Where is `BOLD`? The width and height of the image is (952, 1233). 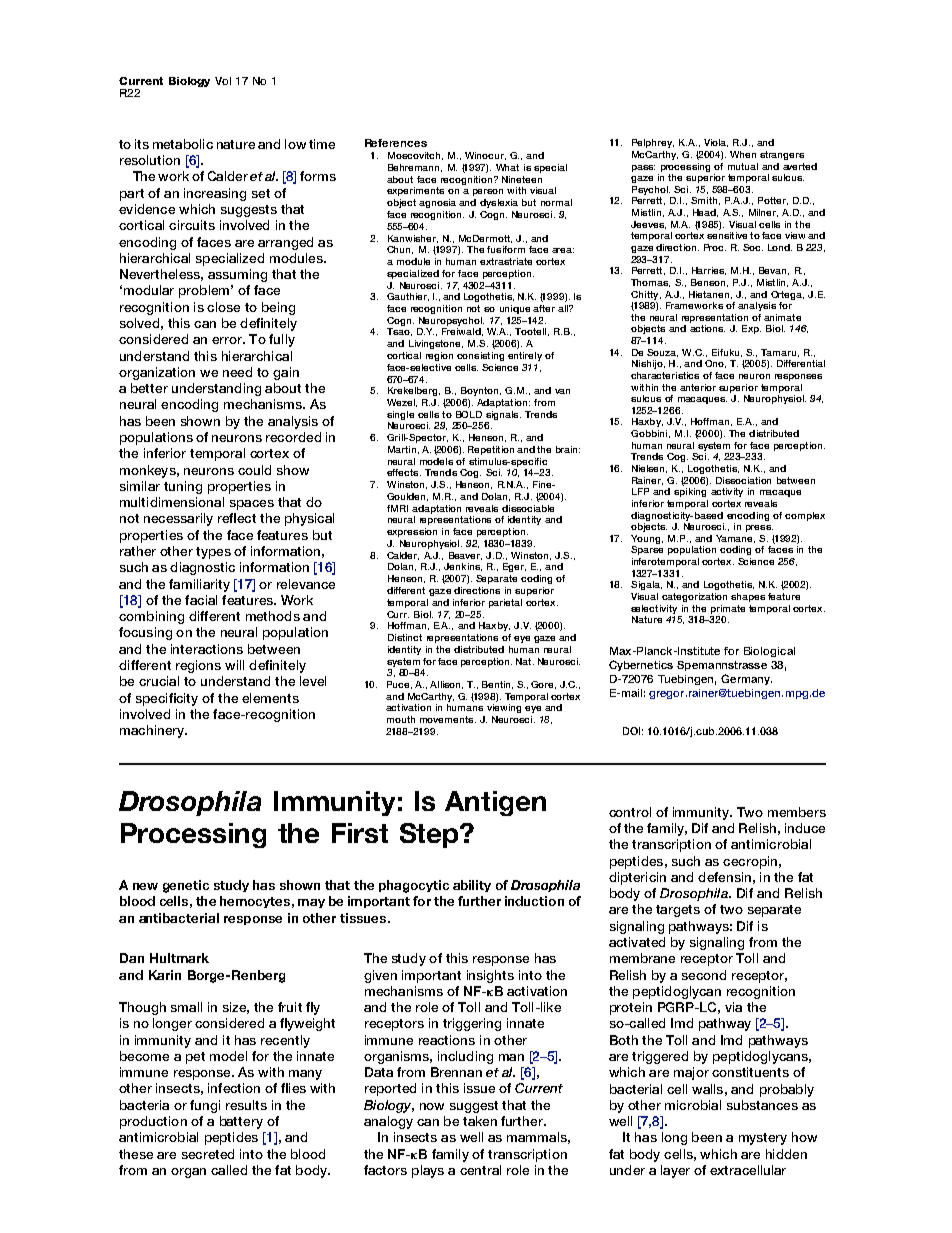
BOLD is located at coordinates (469, 414).
